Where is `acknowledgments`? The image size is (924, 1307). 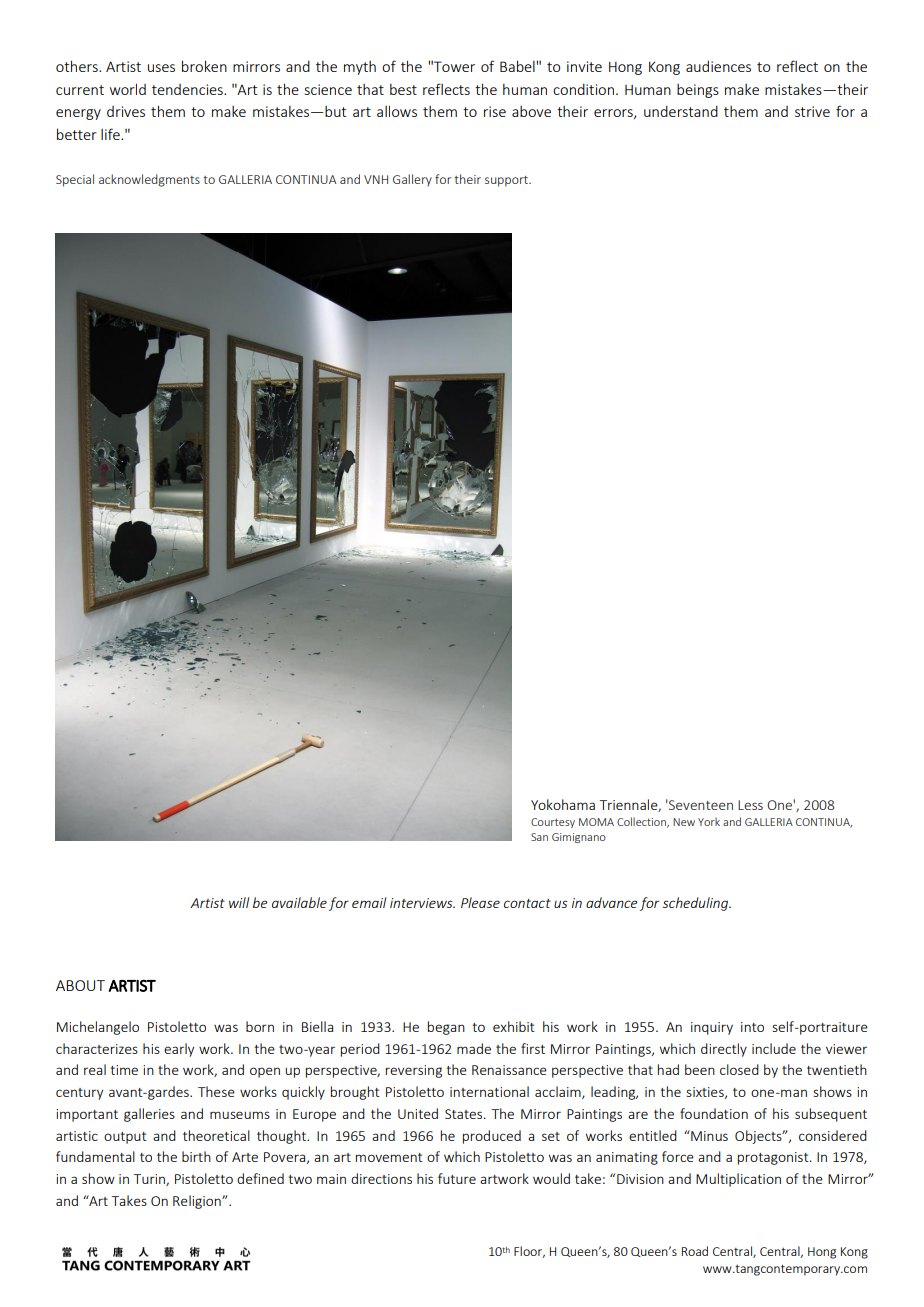 acknowledgments is located at coordinates (149, 180).
